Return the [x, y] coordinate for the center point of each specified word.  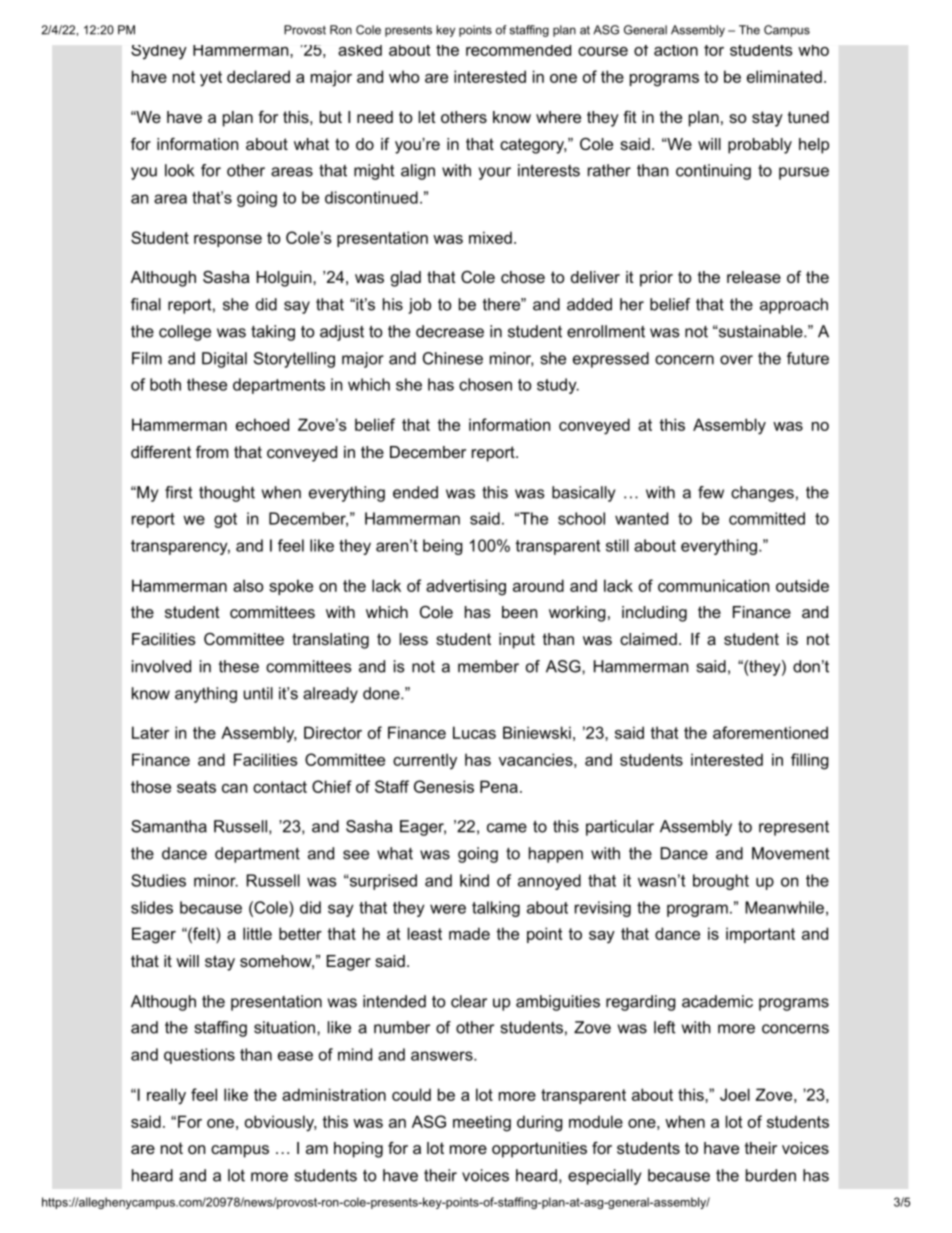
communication [713, 585]
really [166, 1096]
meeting [482, 1123]
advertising [466, 587]
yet [211, 79]
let [427, 117]
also [248, 585]
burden [771, 1175]
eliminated [784, 76]
